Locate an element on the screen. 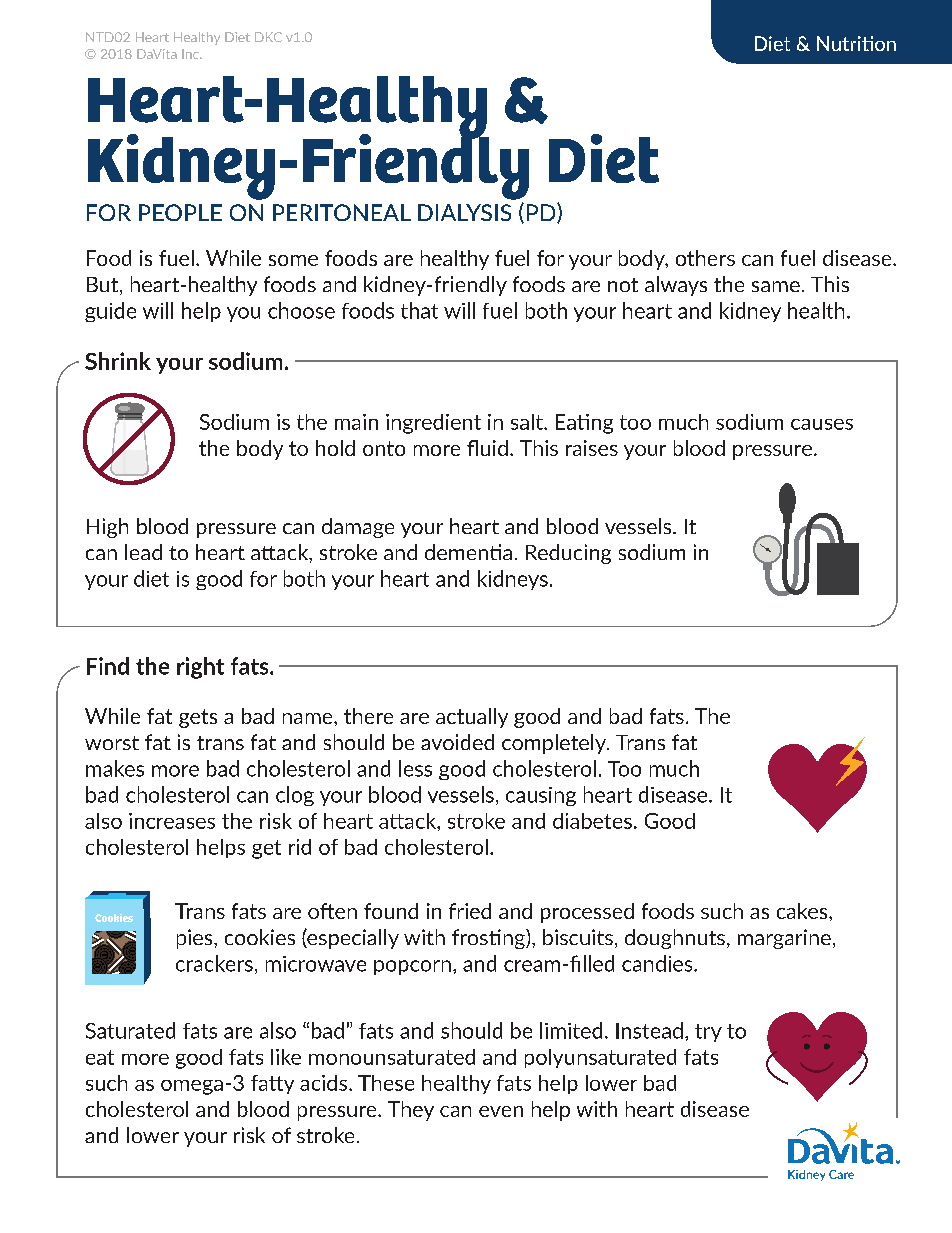 This screenshot has width=952, height=1233. salt is located at coordinates (528, 422).
